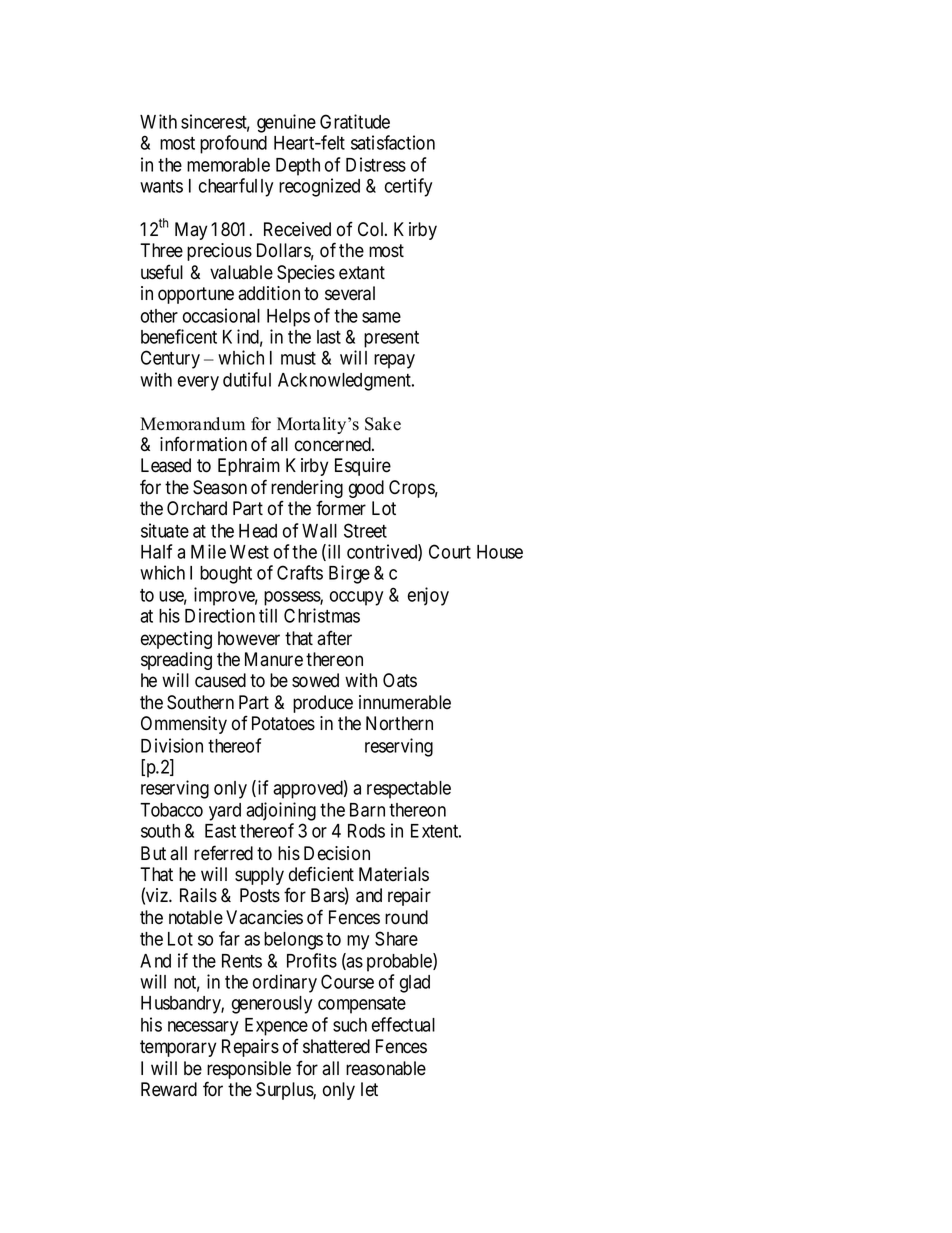  I want to click on memorable, so click(228, 165).
